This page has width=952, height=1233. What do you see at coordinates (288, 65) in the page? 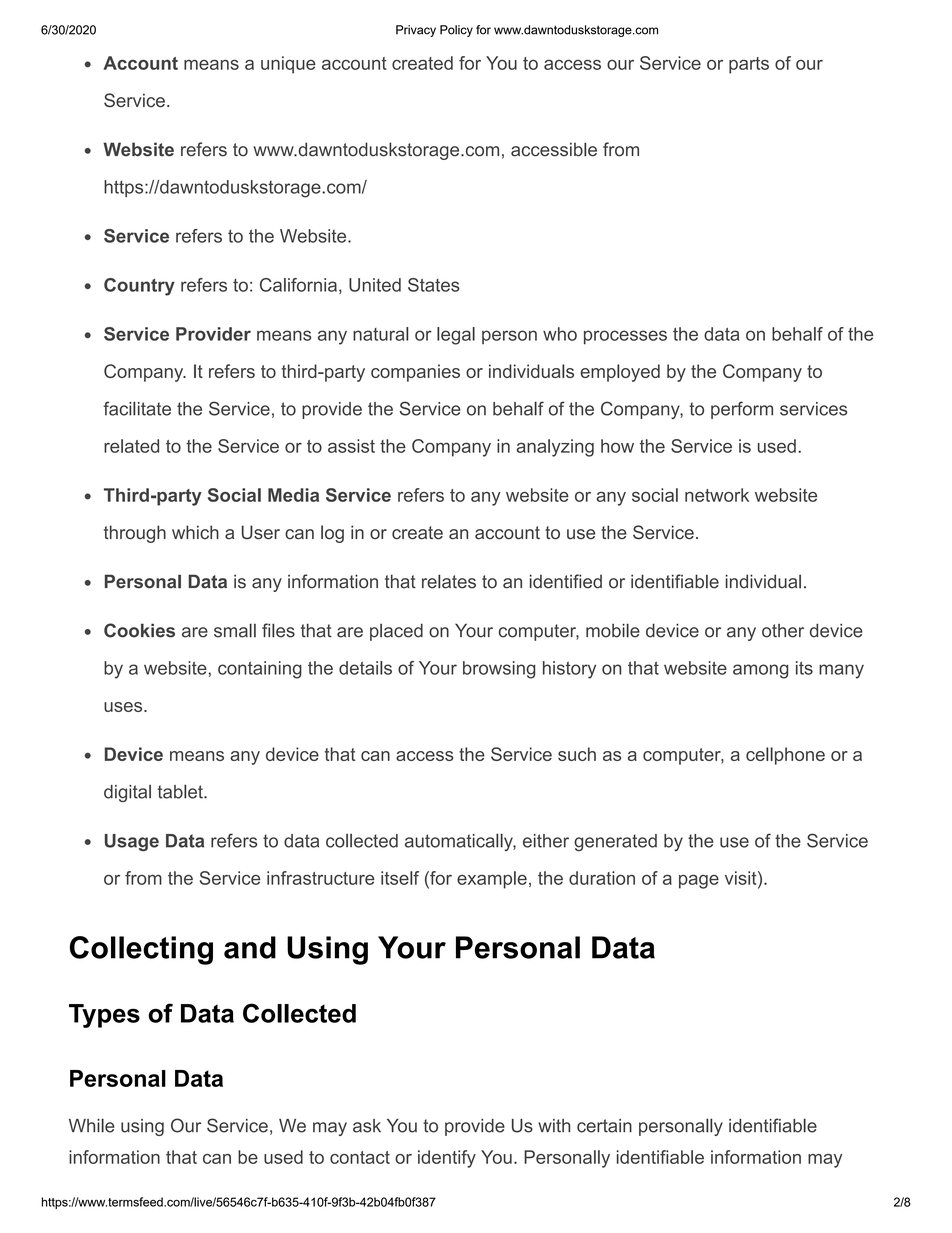
I see `unique` at bounding box center [288, 65].
